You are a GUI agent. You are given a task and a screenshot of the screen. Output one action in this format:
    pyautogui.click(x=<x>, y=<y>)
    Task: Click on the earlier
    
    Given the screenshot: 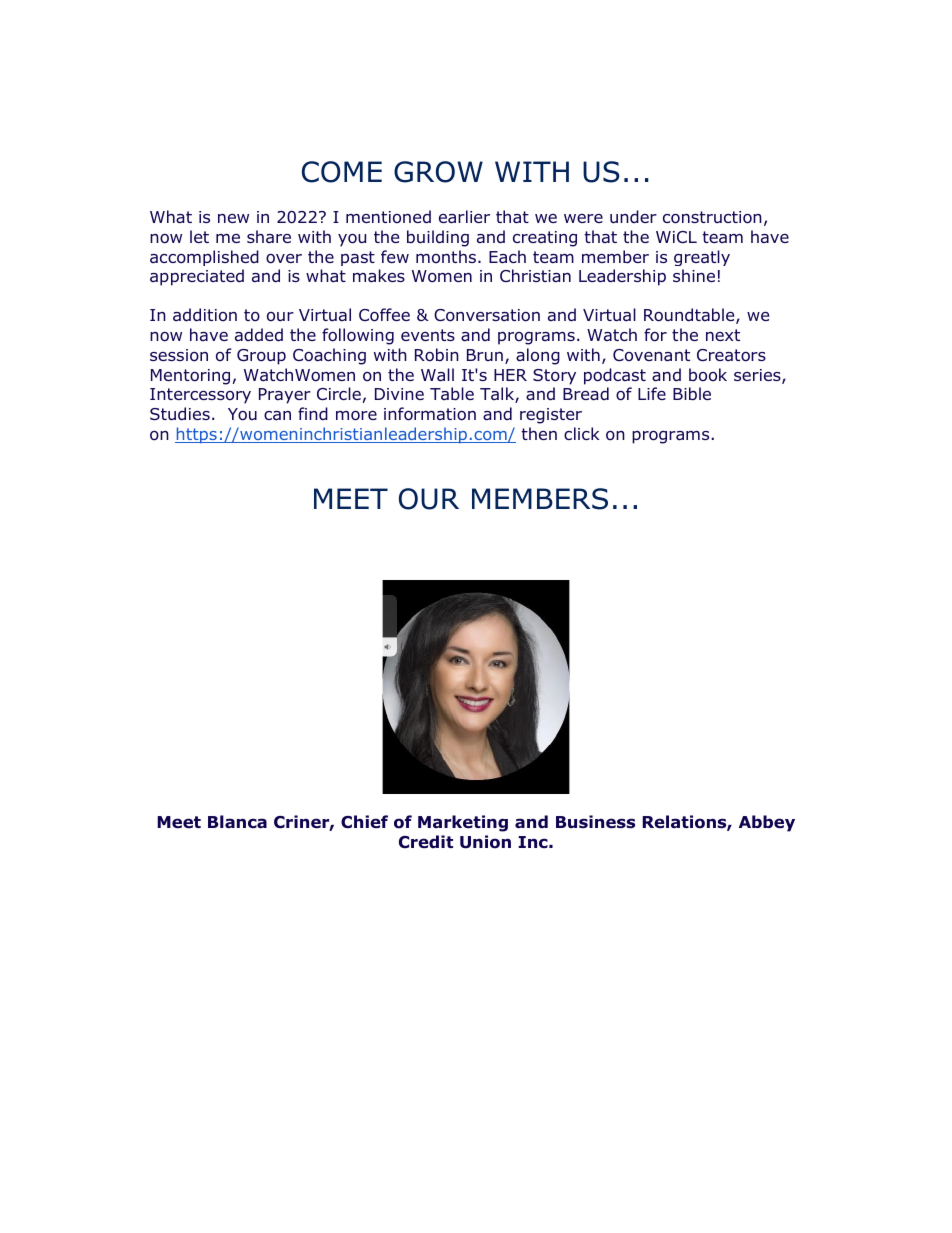 What is the action you would take?
    pyautogui.click(x=464, y=216)
